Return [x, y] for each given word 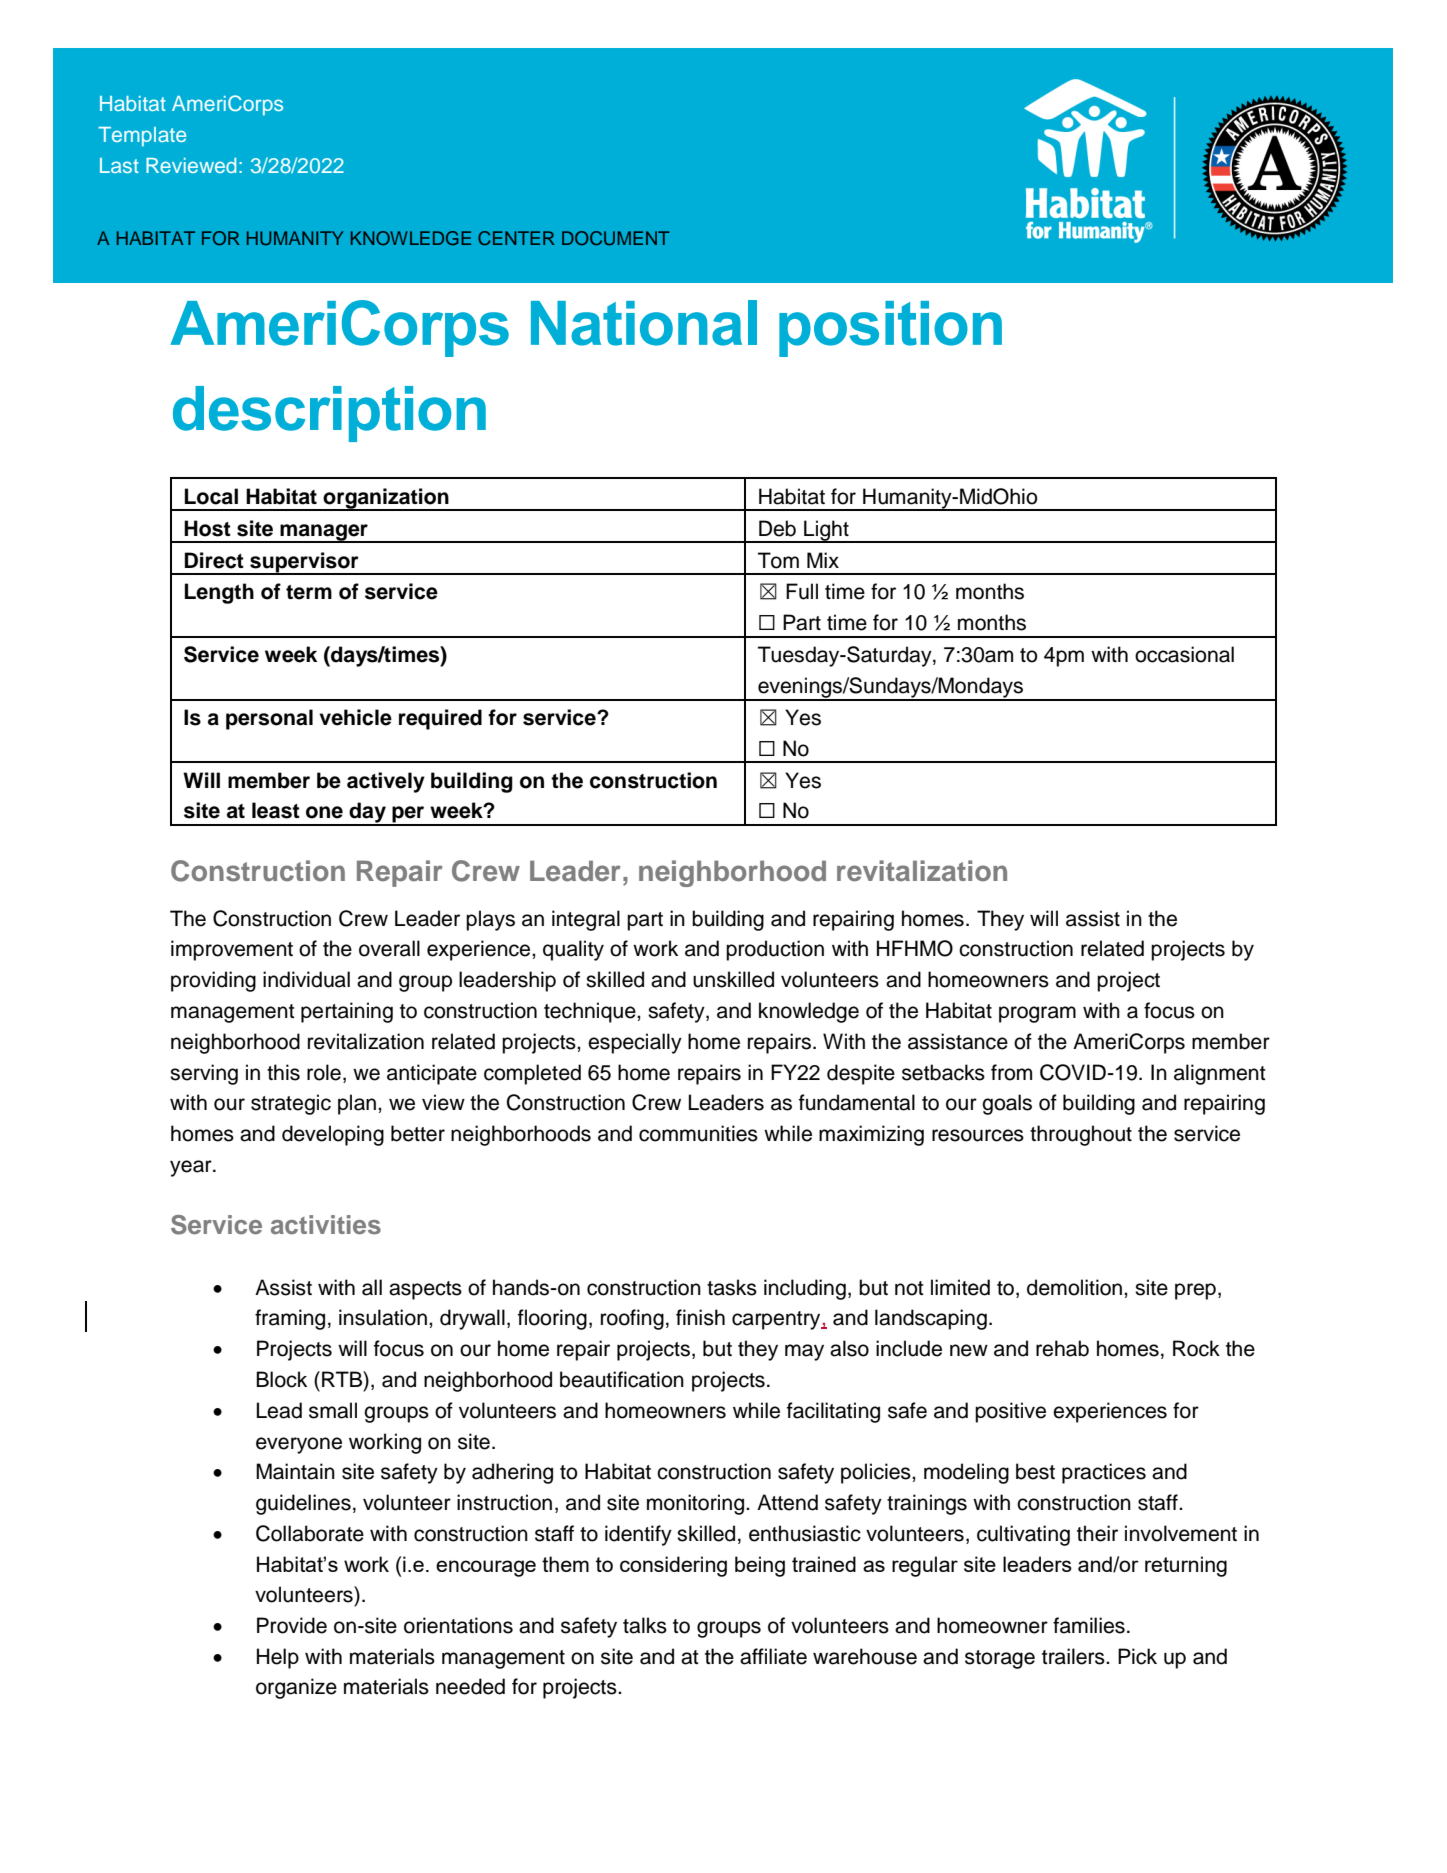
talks [645, 1625]
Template [142, 137]
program [1037, 1014]
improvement [232, 950]
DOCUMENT [616, 238]
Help [278, 1658]
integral [586, 920]
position [890, 329]
